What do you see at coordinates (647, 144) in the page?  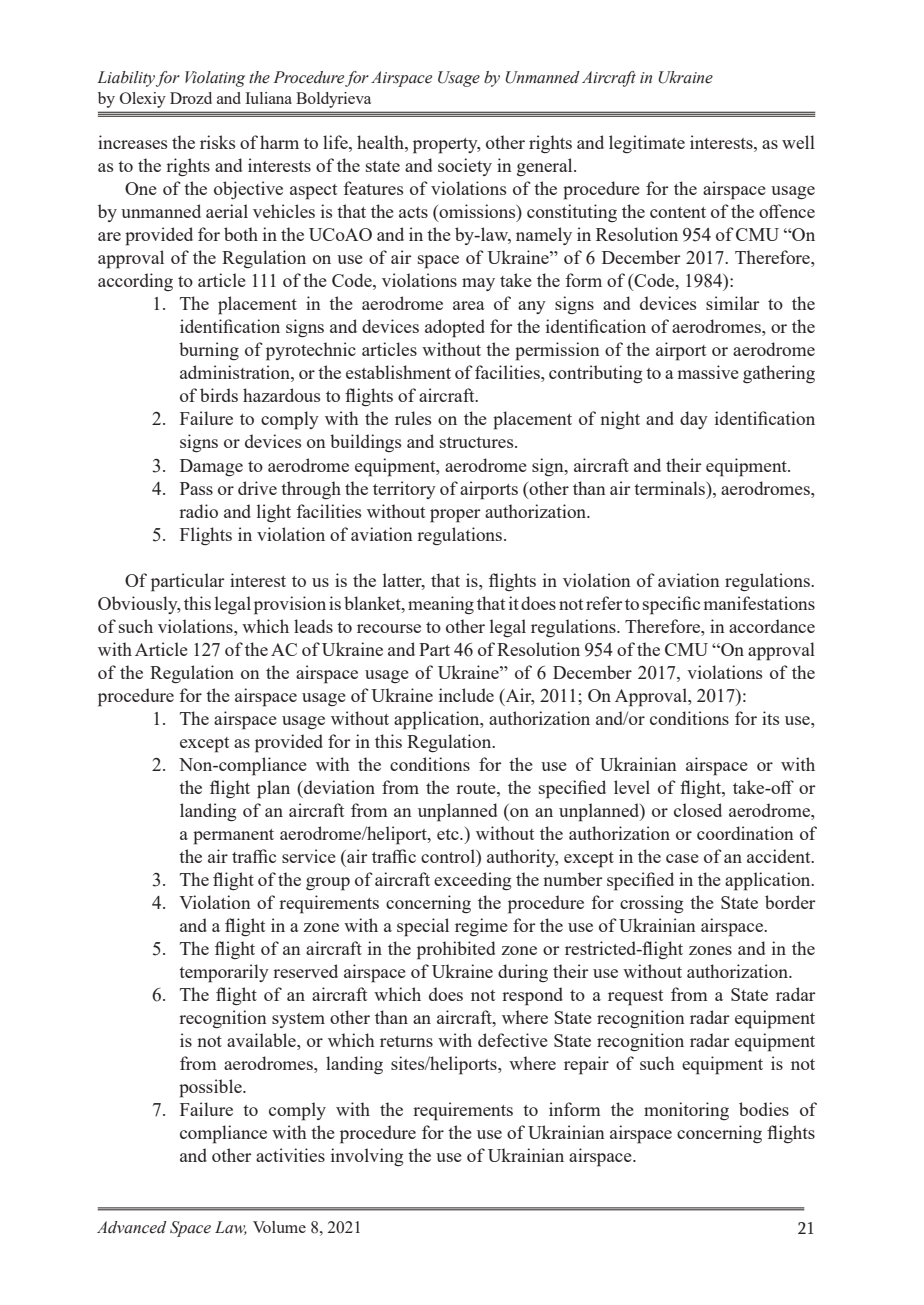 I see `legitimate` at bounding box center [647, 144].
